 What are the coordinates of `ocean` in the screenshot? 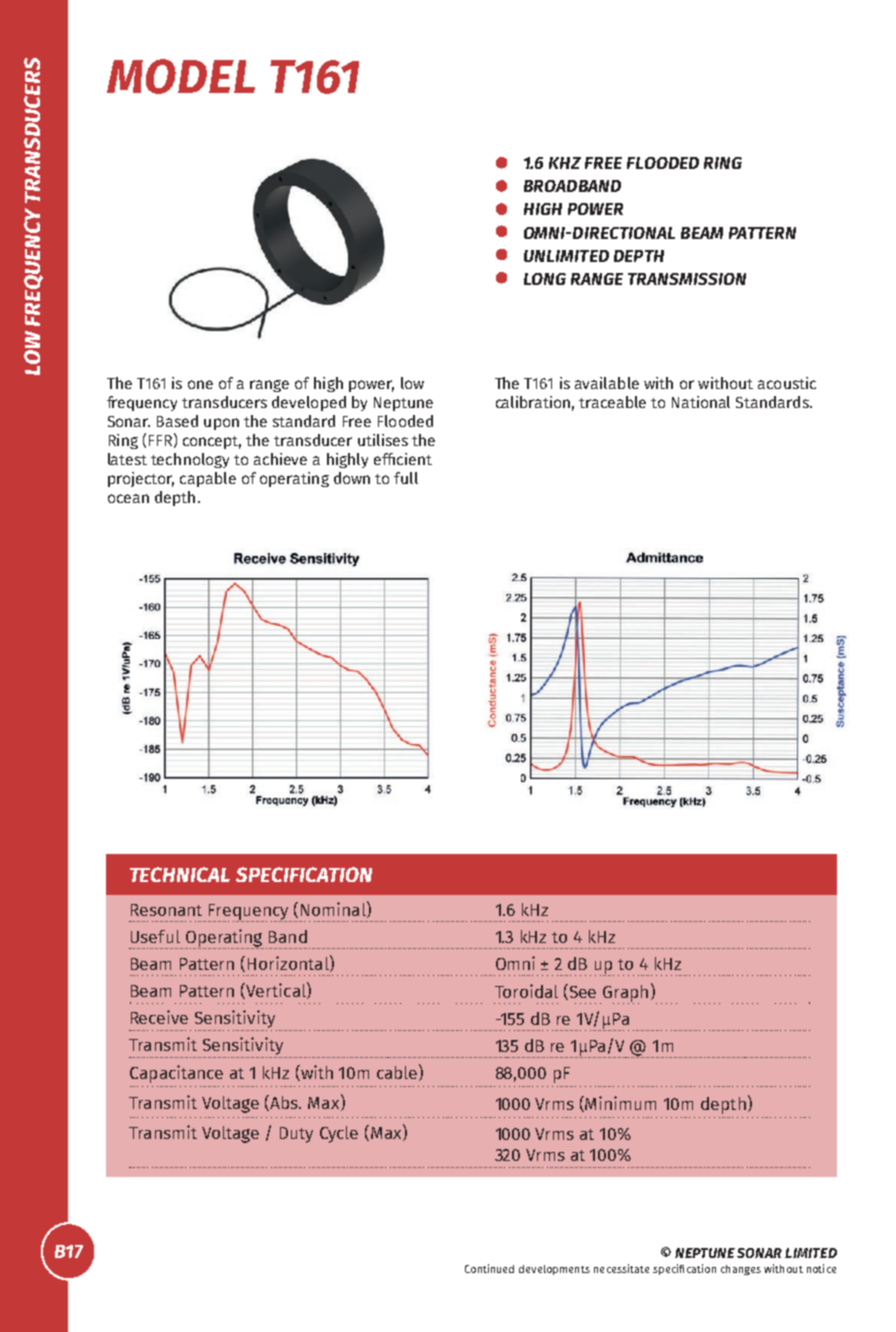 It's located at (128, 498).
